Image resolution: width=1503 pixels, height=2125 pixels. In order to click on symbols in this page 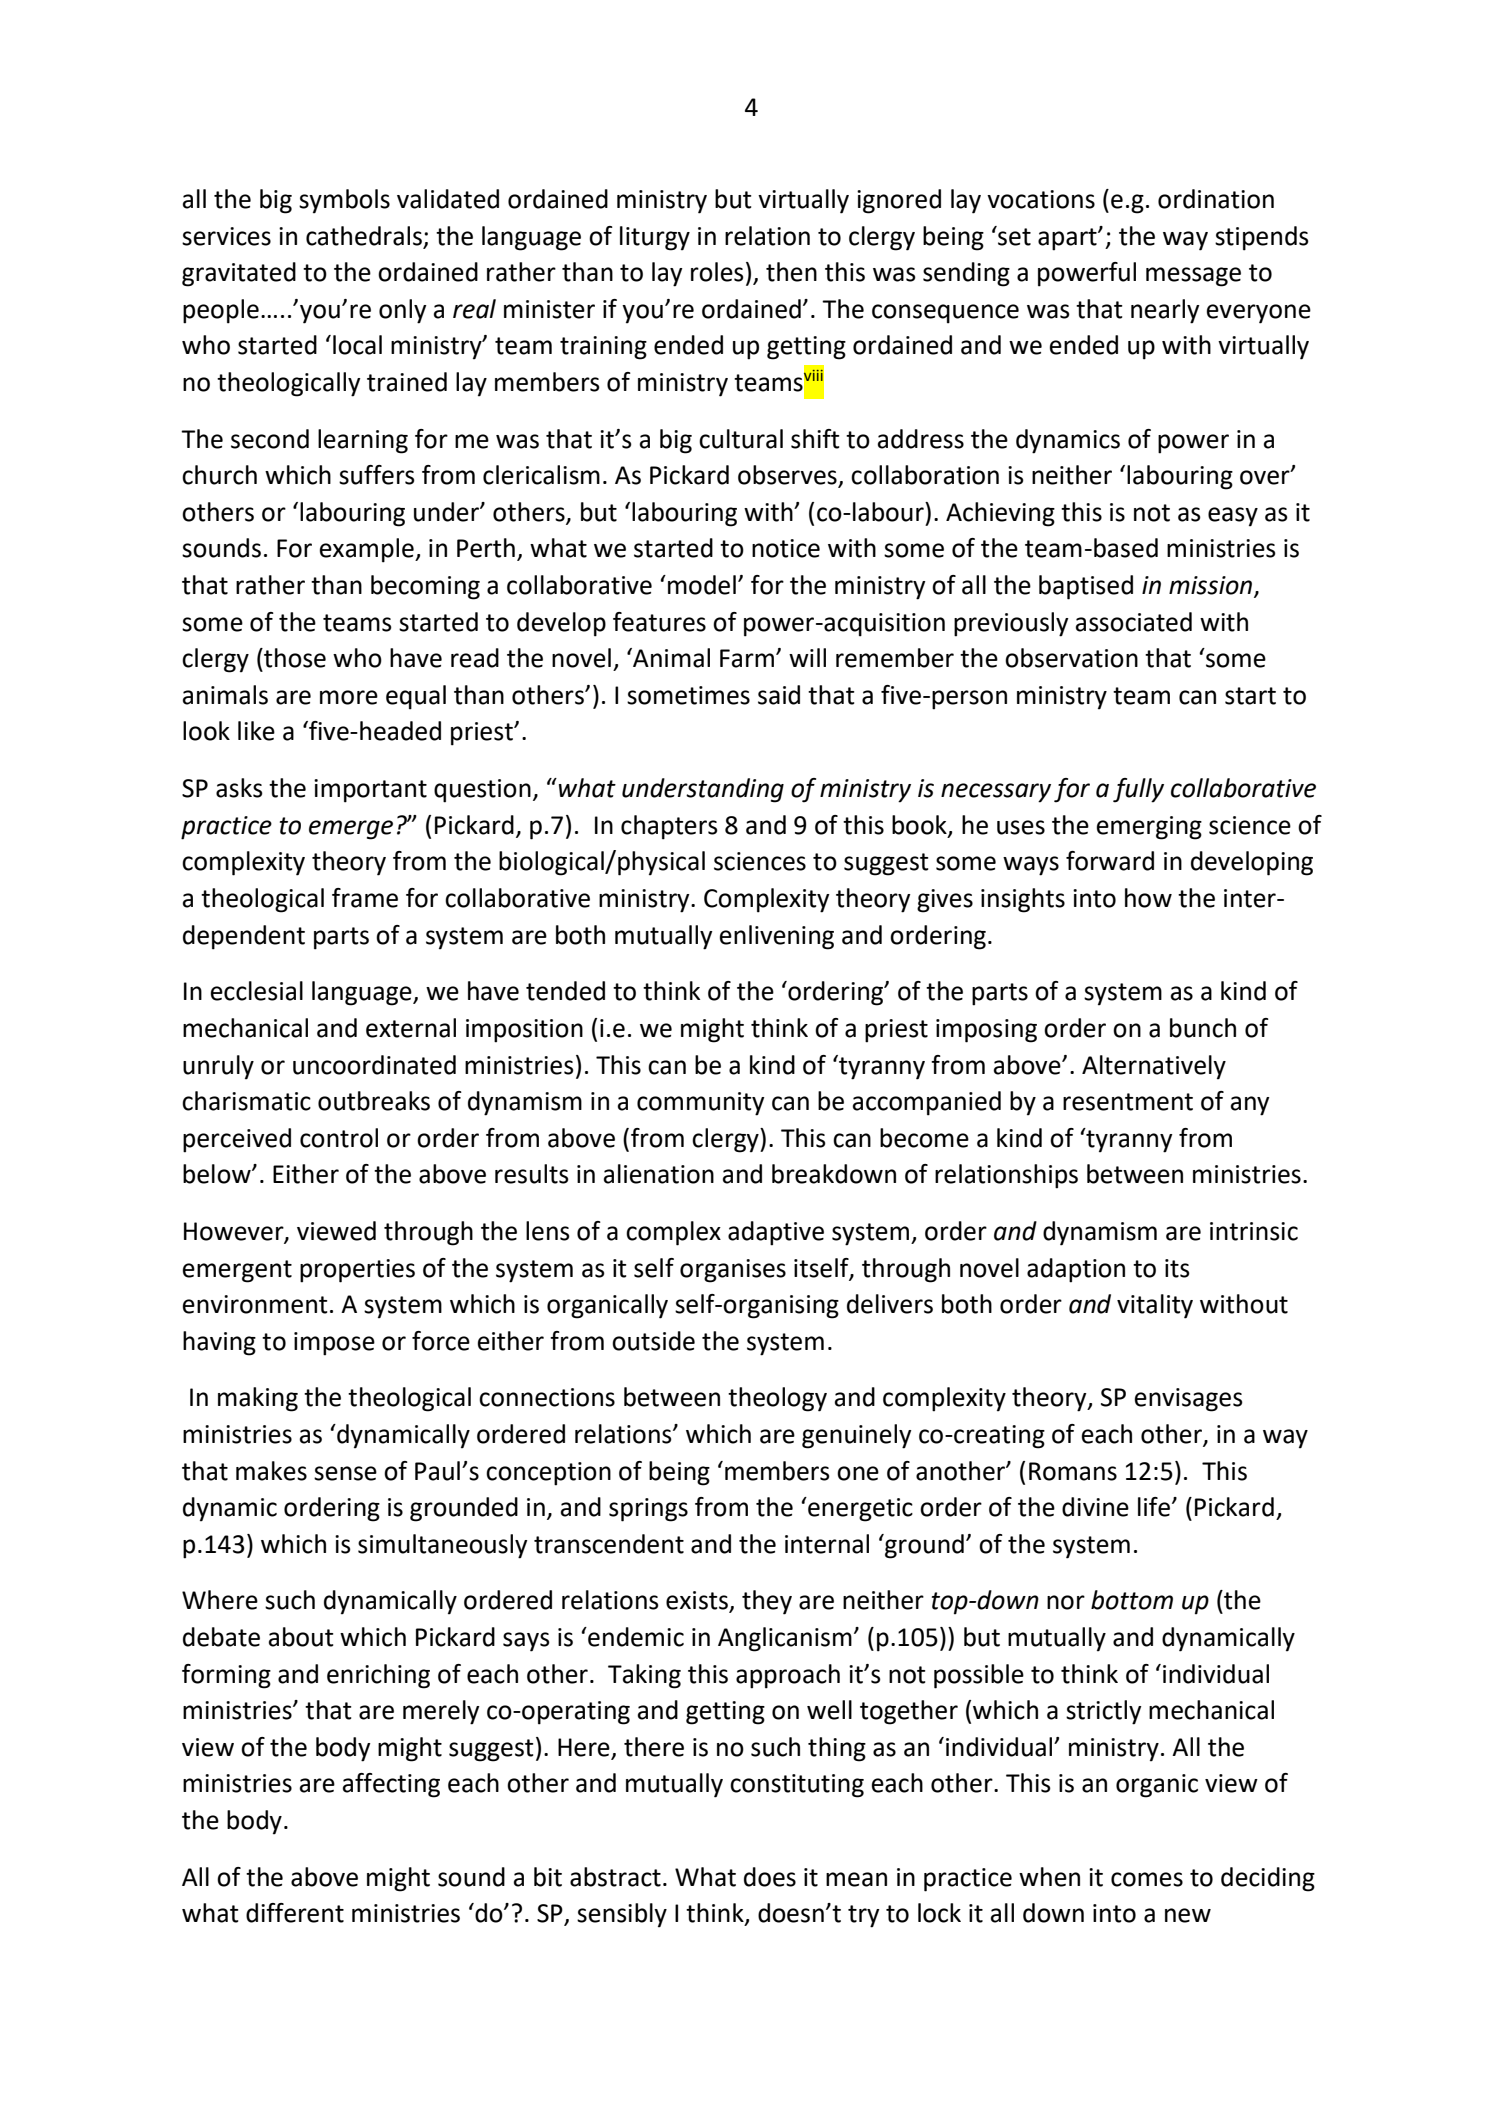, I will do `click(344, 201)`.
